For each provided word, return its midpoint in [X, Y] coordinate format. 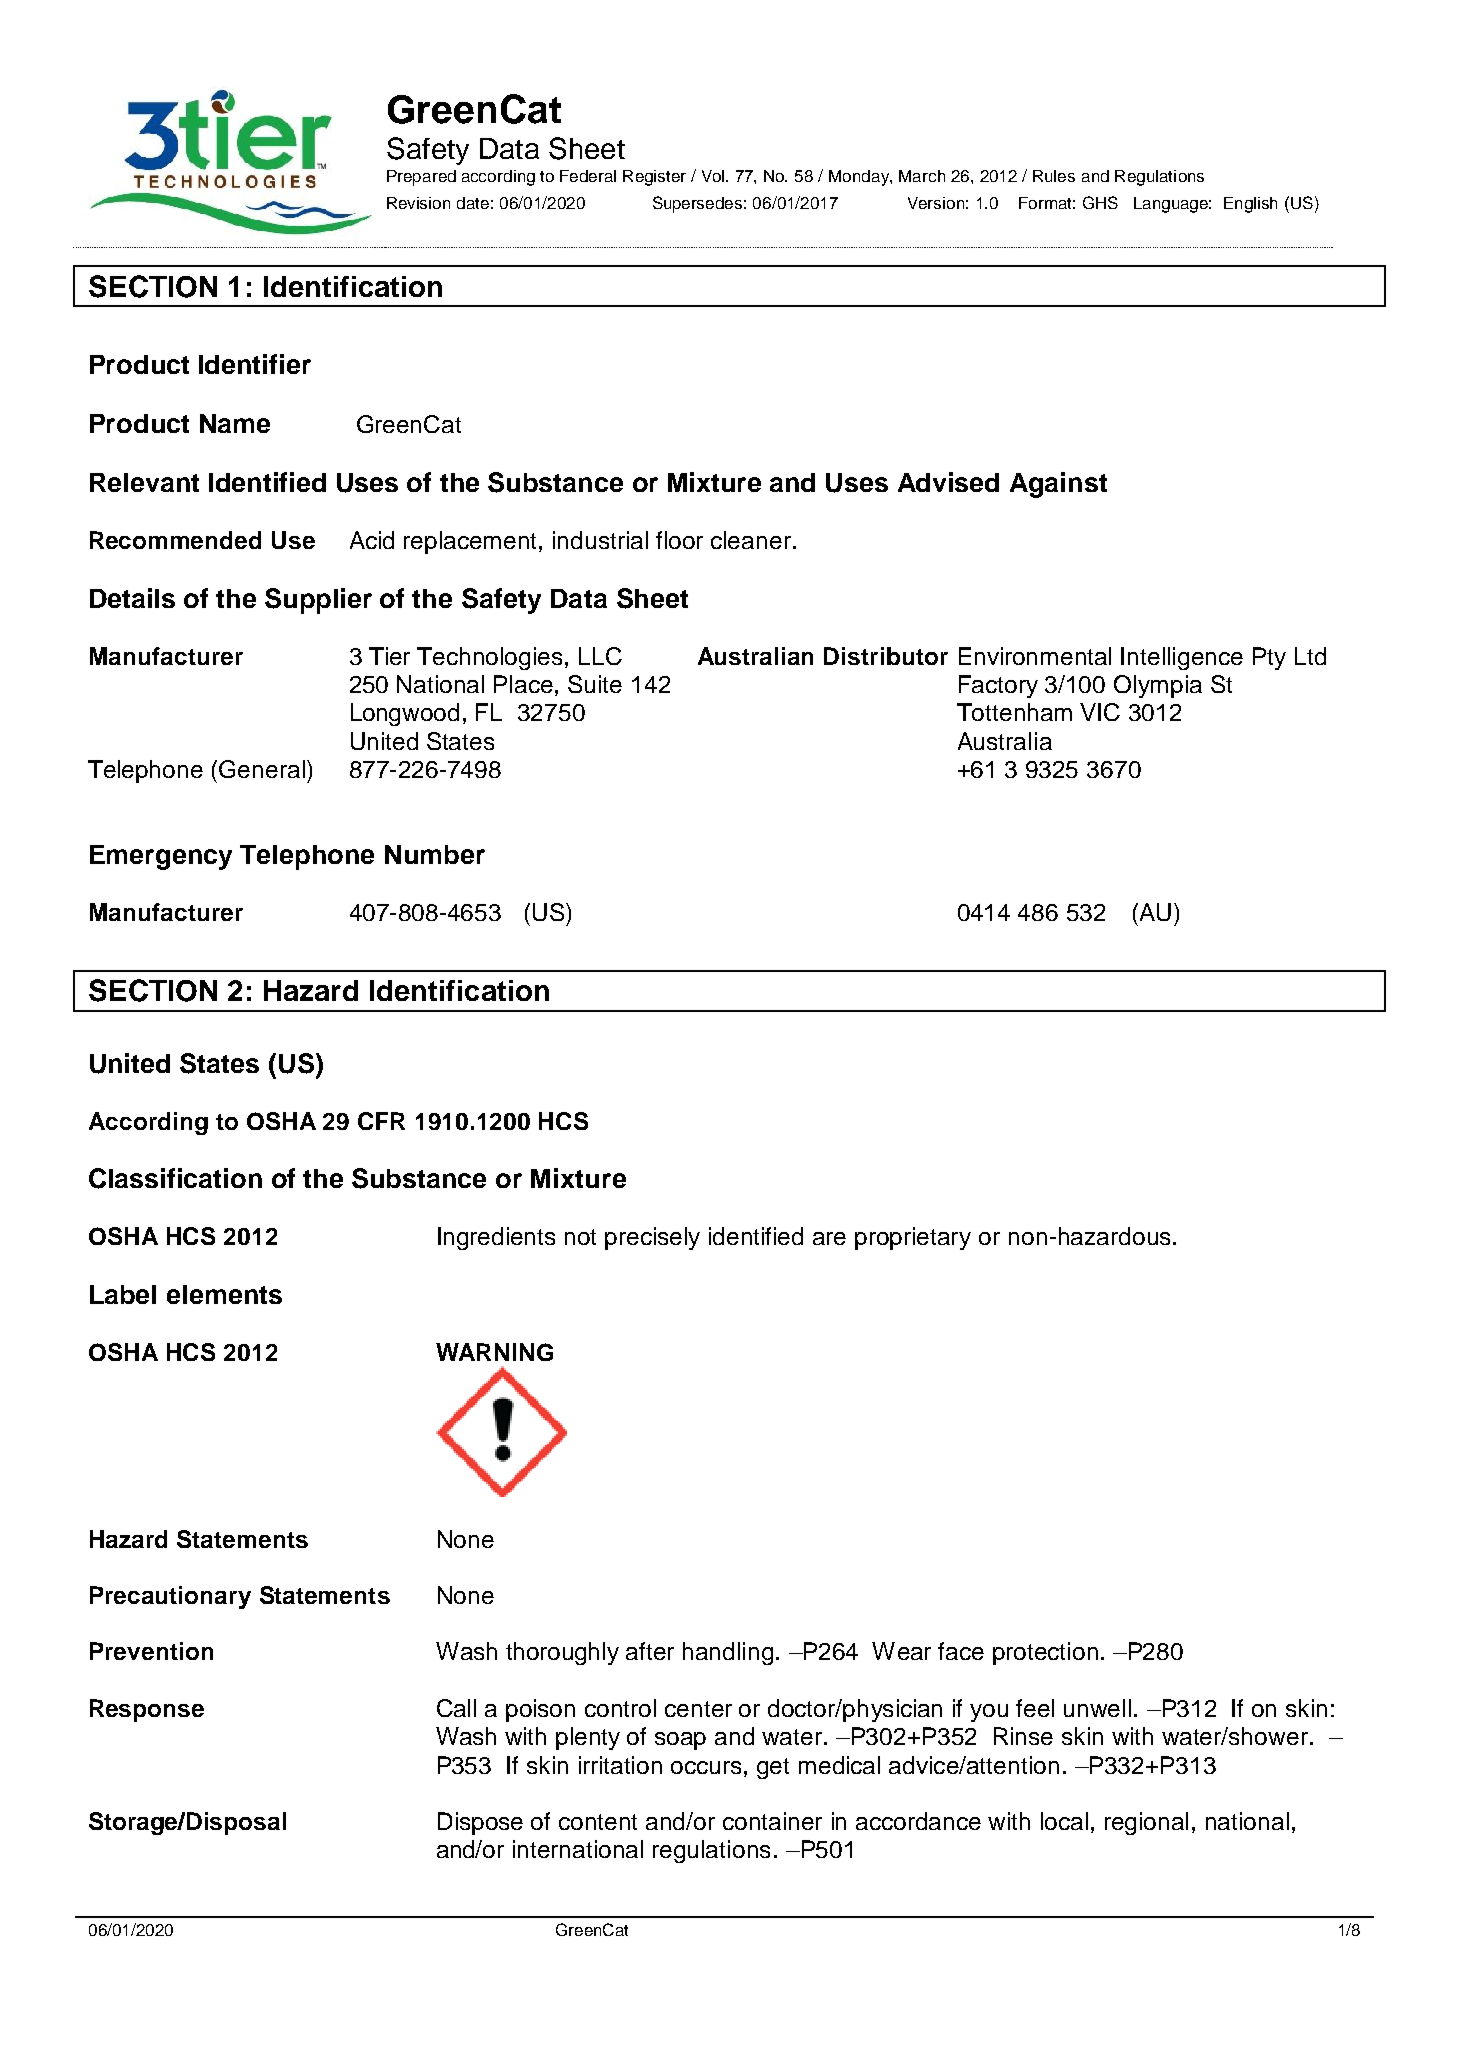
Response [147, 1710]
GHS [1100, 202]
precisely [652, 1238]
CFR [381, 1121]
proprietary [913, 1238]
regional [1146, 1823]
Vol [714, 176]
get [773, 1768]
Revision [418, 203]
